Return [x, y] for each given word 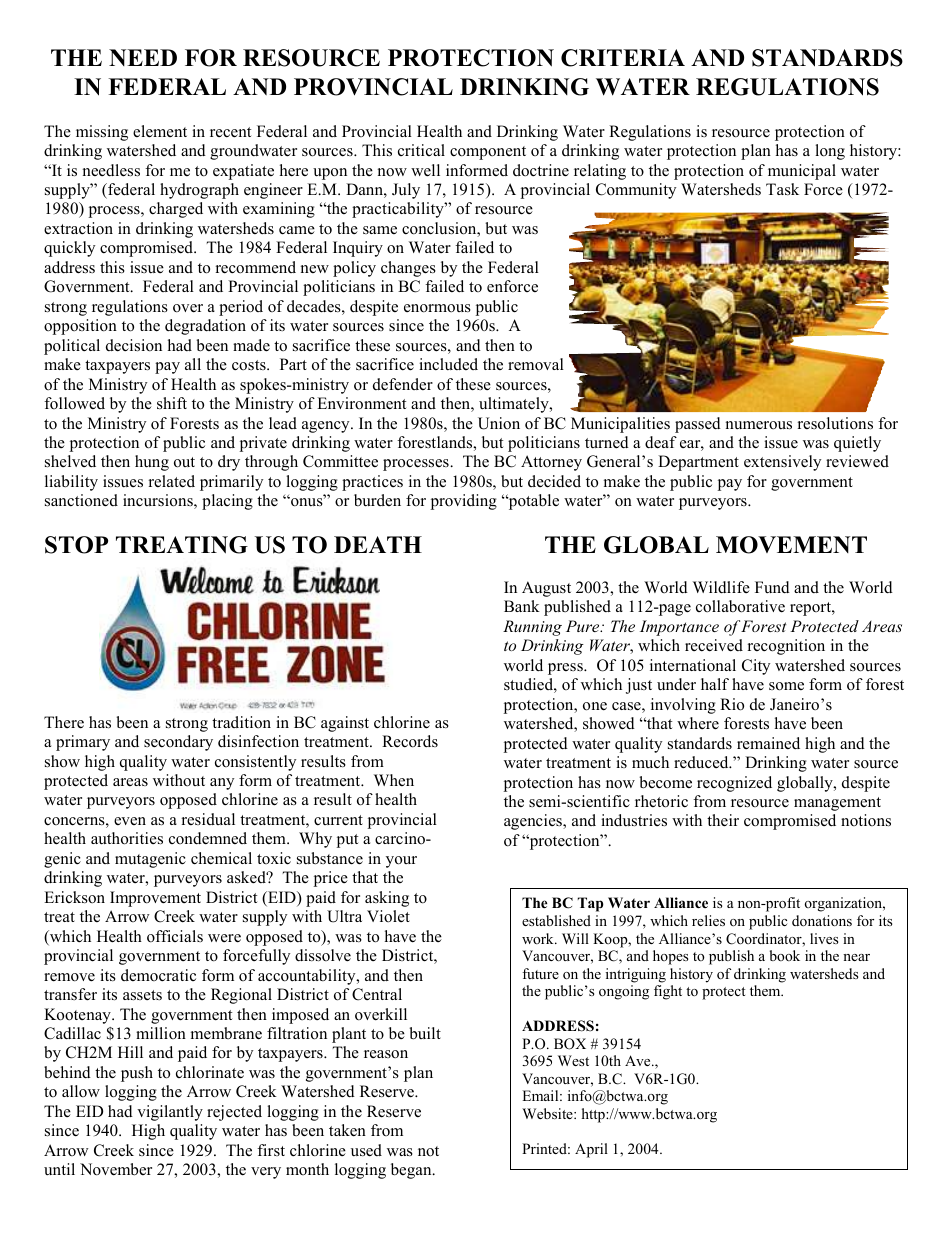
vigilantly [170, 1113]
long [830, 152]
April [591, 1150]
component [488, 153]
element [160, 131]
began [412, 1171]
